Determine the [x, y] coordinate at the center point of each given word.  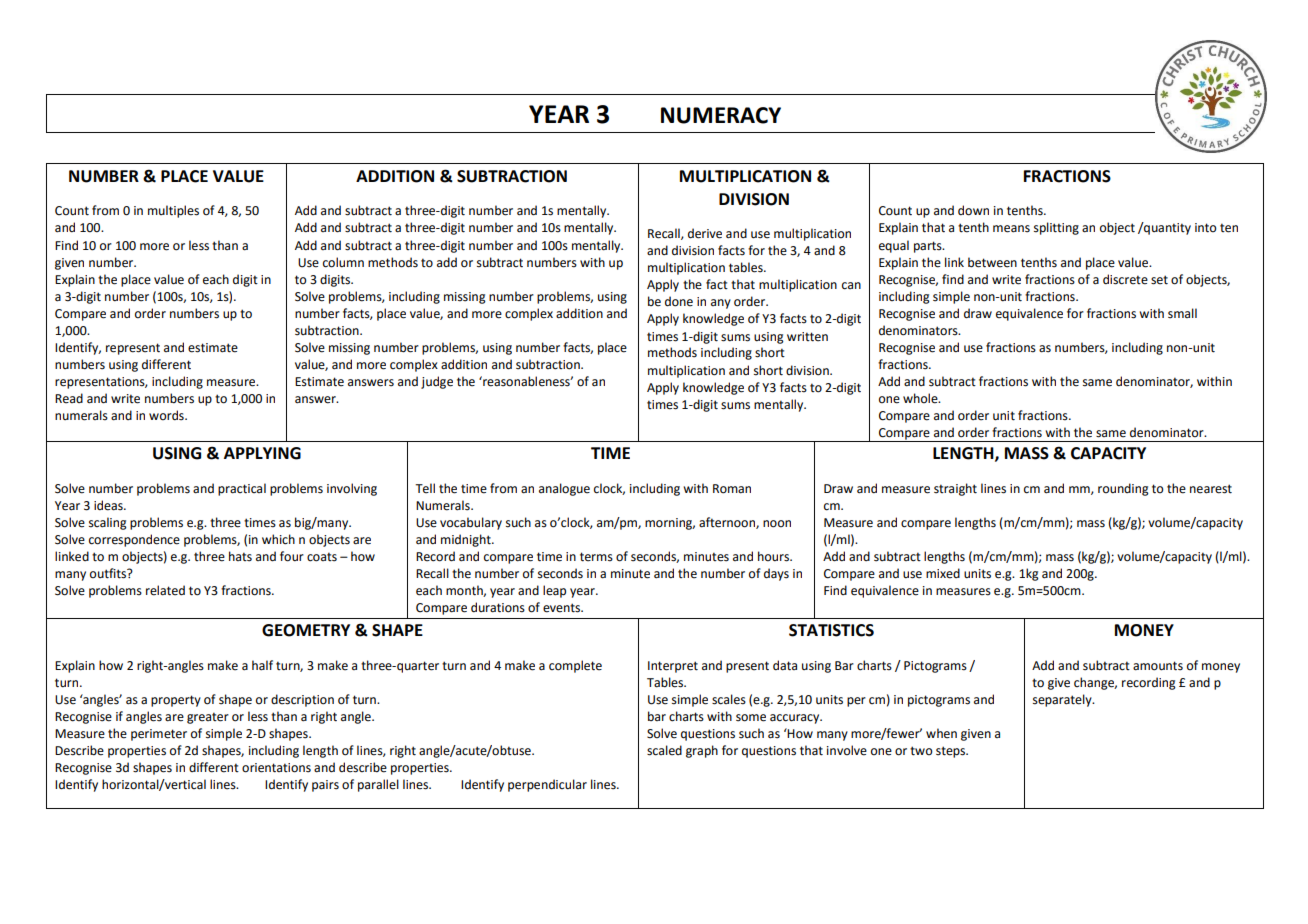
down [973, 210]
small [1182, 313]
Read [69, 398]
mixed [943, 573]
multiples [173, 211]
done [679, 301]
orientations [276, 768]
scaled [664, 750]
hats [240, 556]
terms [596, 557]
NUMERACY [721, 115]
